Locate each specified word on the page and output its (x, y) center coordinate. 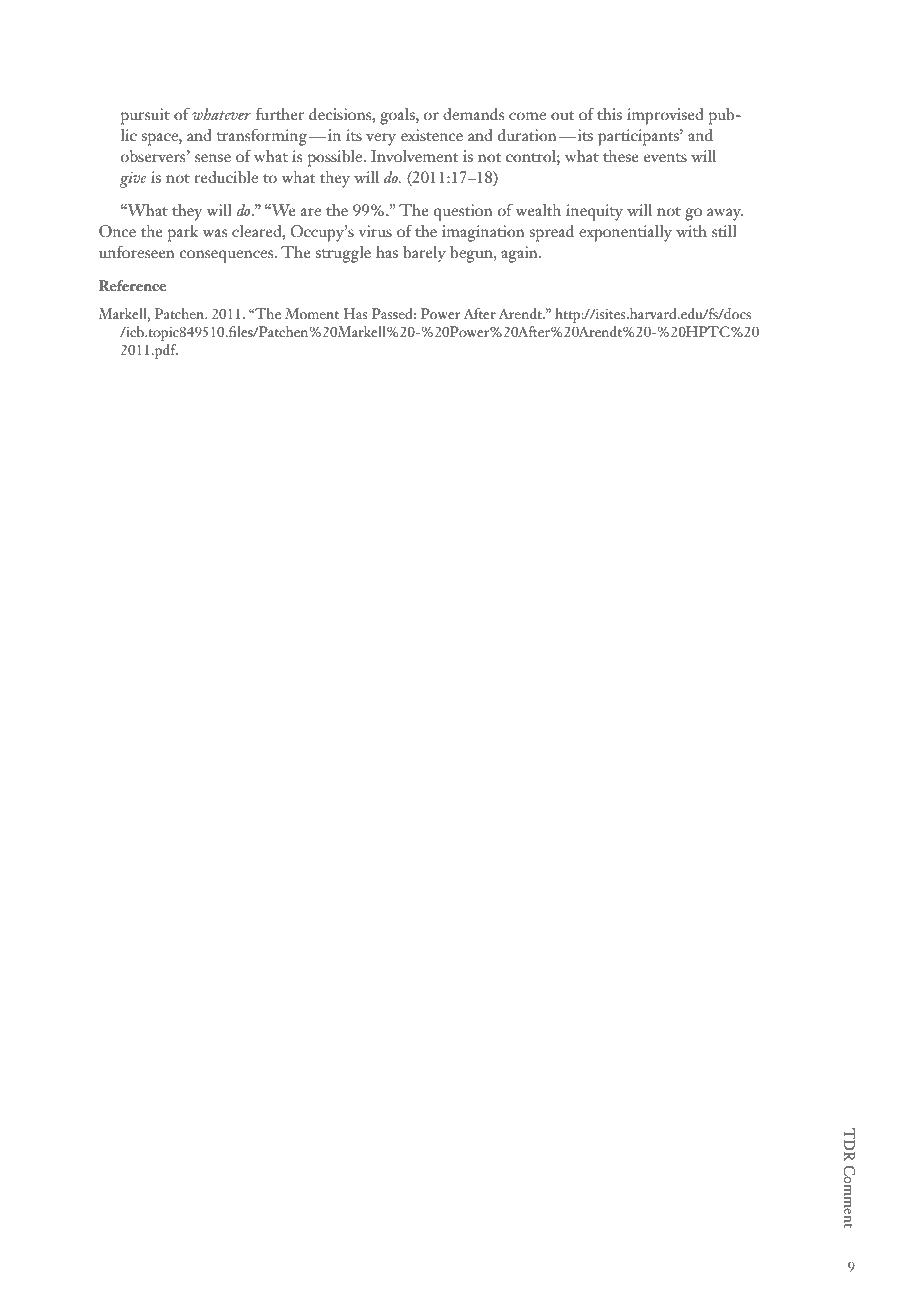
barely (424, 254)
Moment (312, 313)
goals (398, 116)
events (665, 158)
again (520, 254)
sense (213, 158)
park (183, 233)
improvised (665, 116)
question (463, 212)
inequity (594, 212)
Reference (132, 285)
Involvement (414, 156)
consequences (228, 256)
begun (472, 254)
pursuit (145, 116)
